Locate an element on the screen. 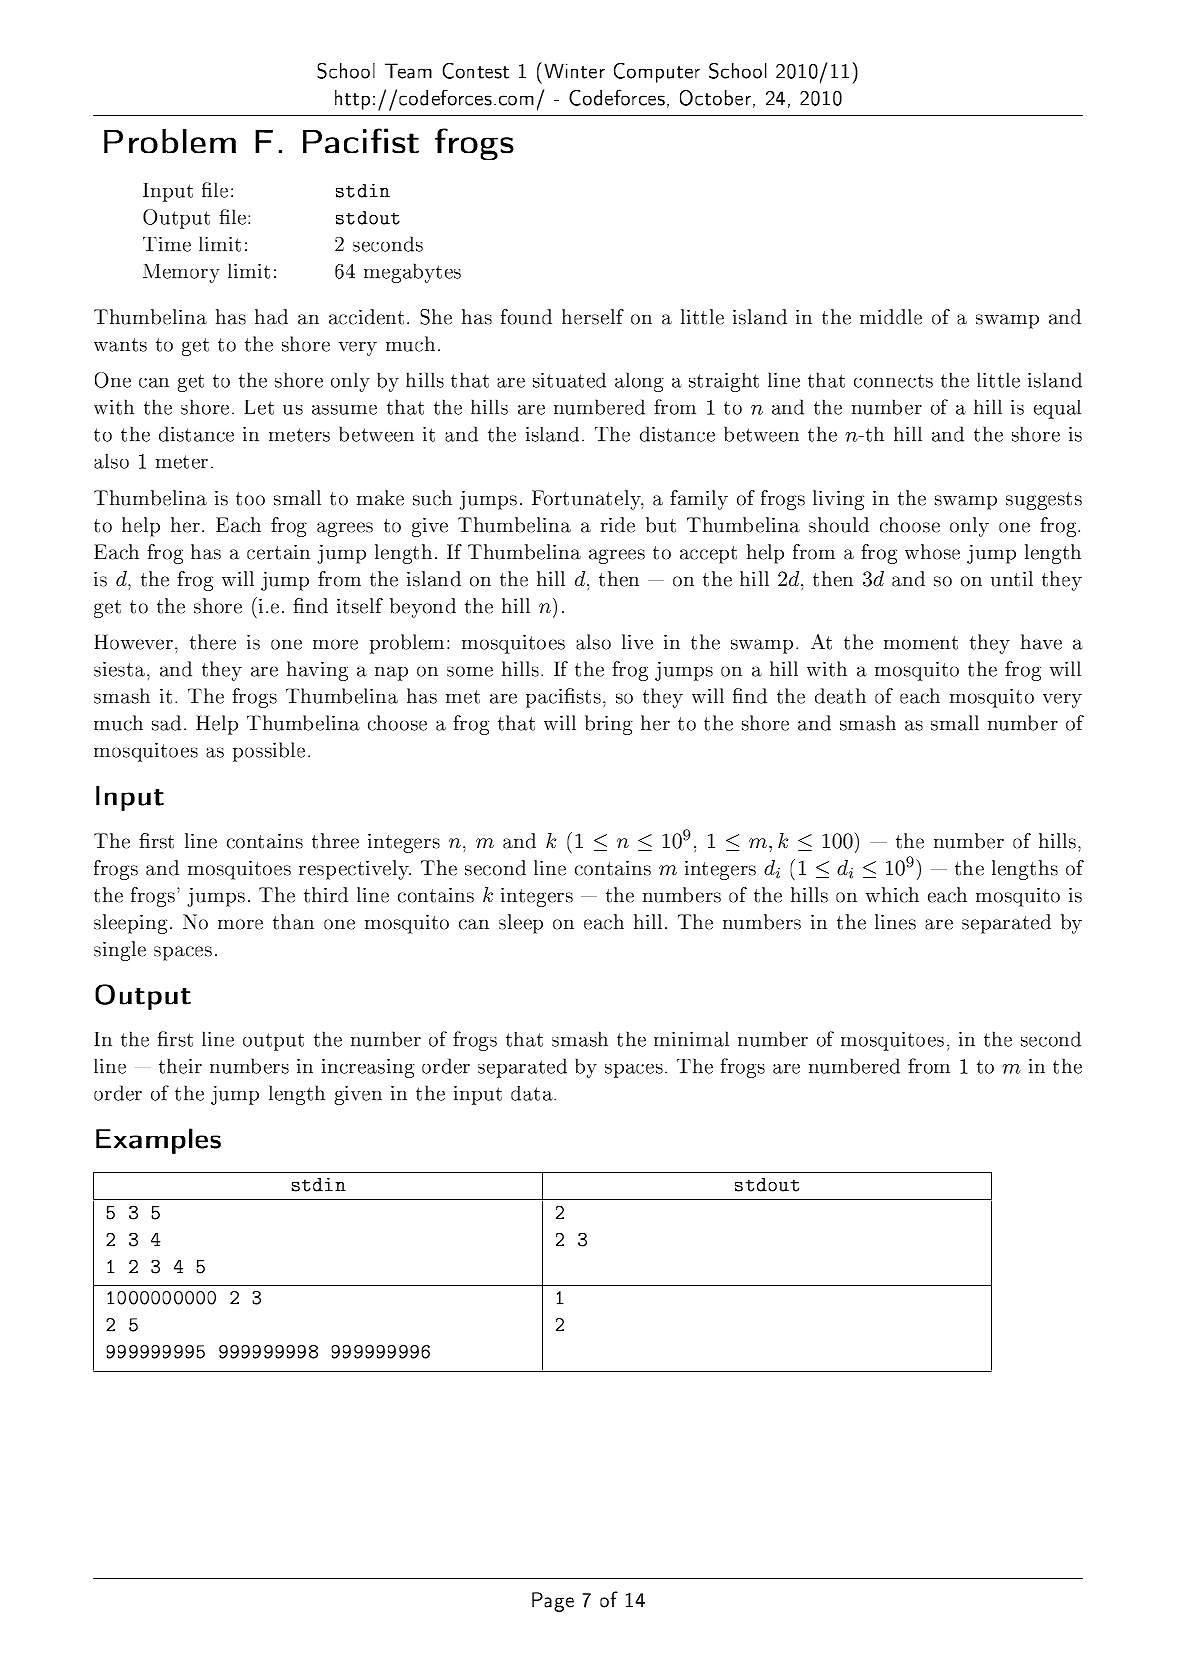 The width and height of the screenshot is (1187, 1678). Winter is located at coordinates (574, 71).
